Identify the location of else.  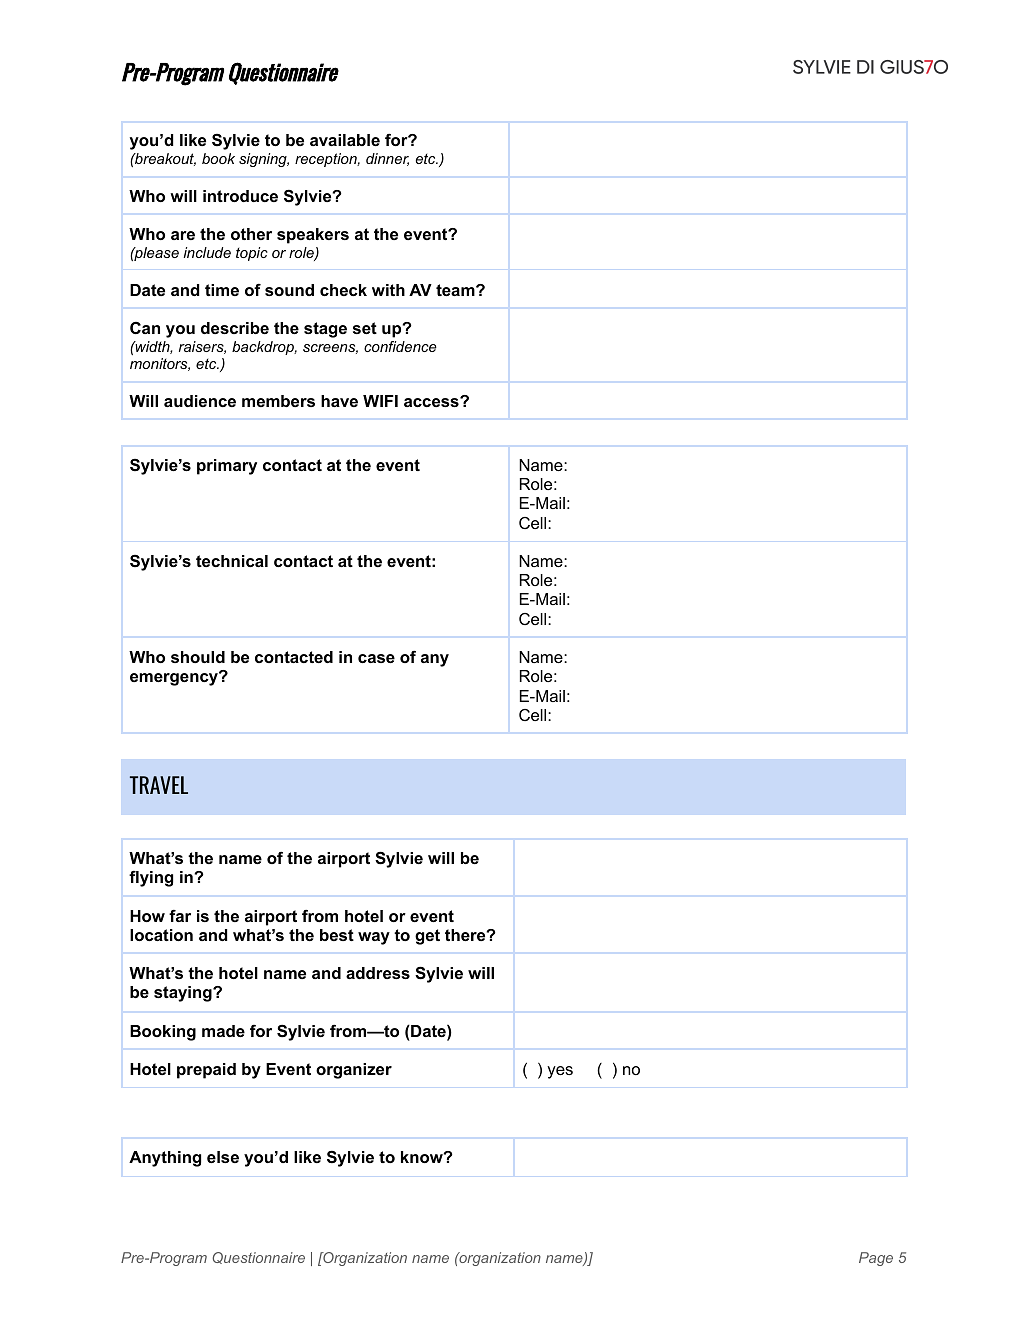
(223, 1157).
